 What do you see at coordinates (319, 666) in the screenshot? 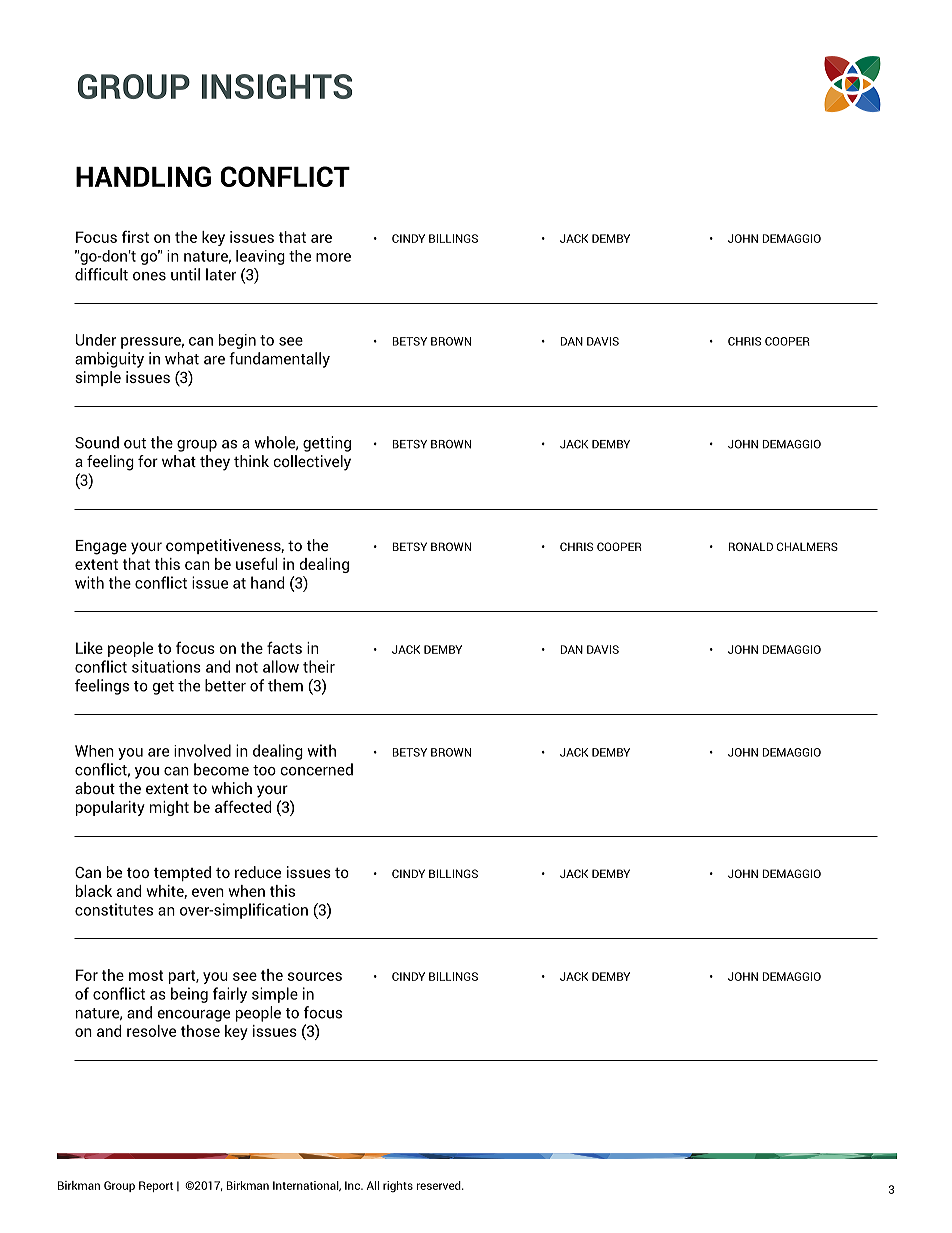
I see `their` at bounding box center [319, 666].
